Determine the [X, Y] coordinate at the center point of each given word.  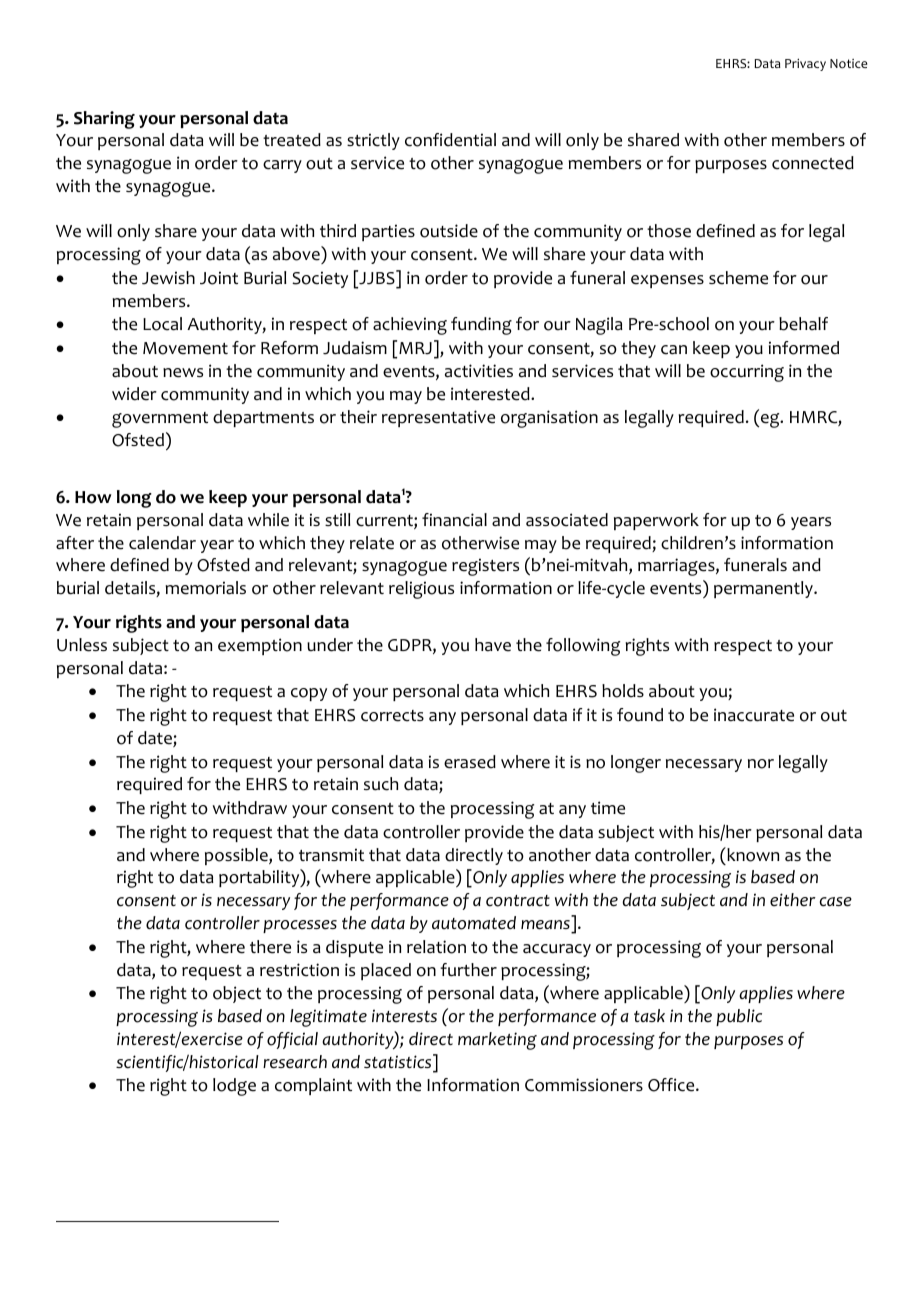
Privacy [805, 65]
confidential [450, 140]
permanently [764, 589]
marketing [497, 1041]
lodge [234, 1087]
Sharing [104, 120]
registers [485, 567]
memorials [206, 588]
